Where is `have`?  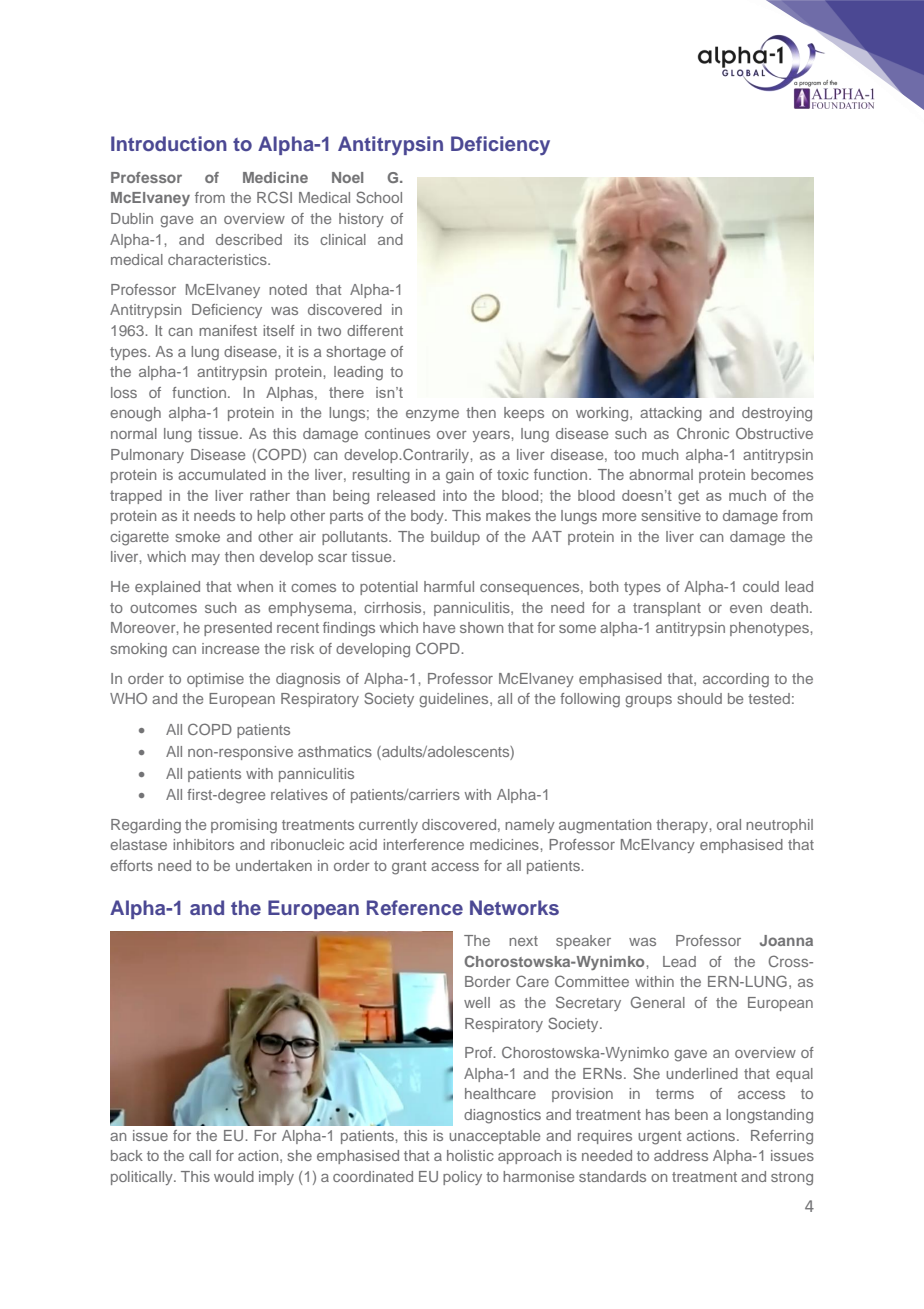
have is located at coordinates (439, 627).
